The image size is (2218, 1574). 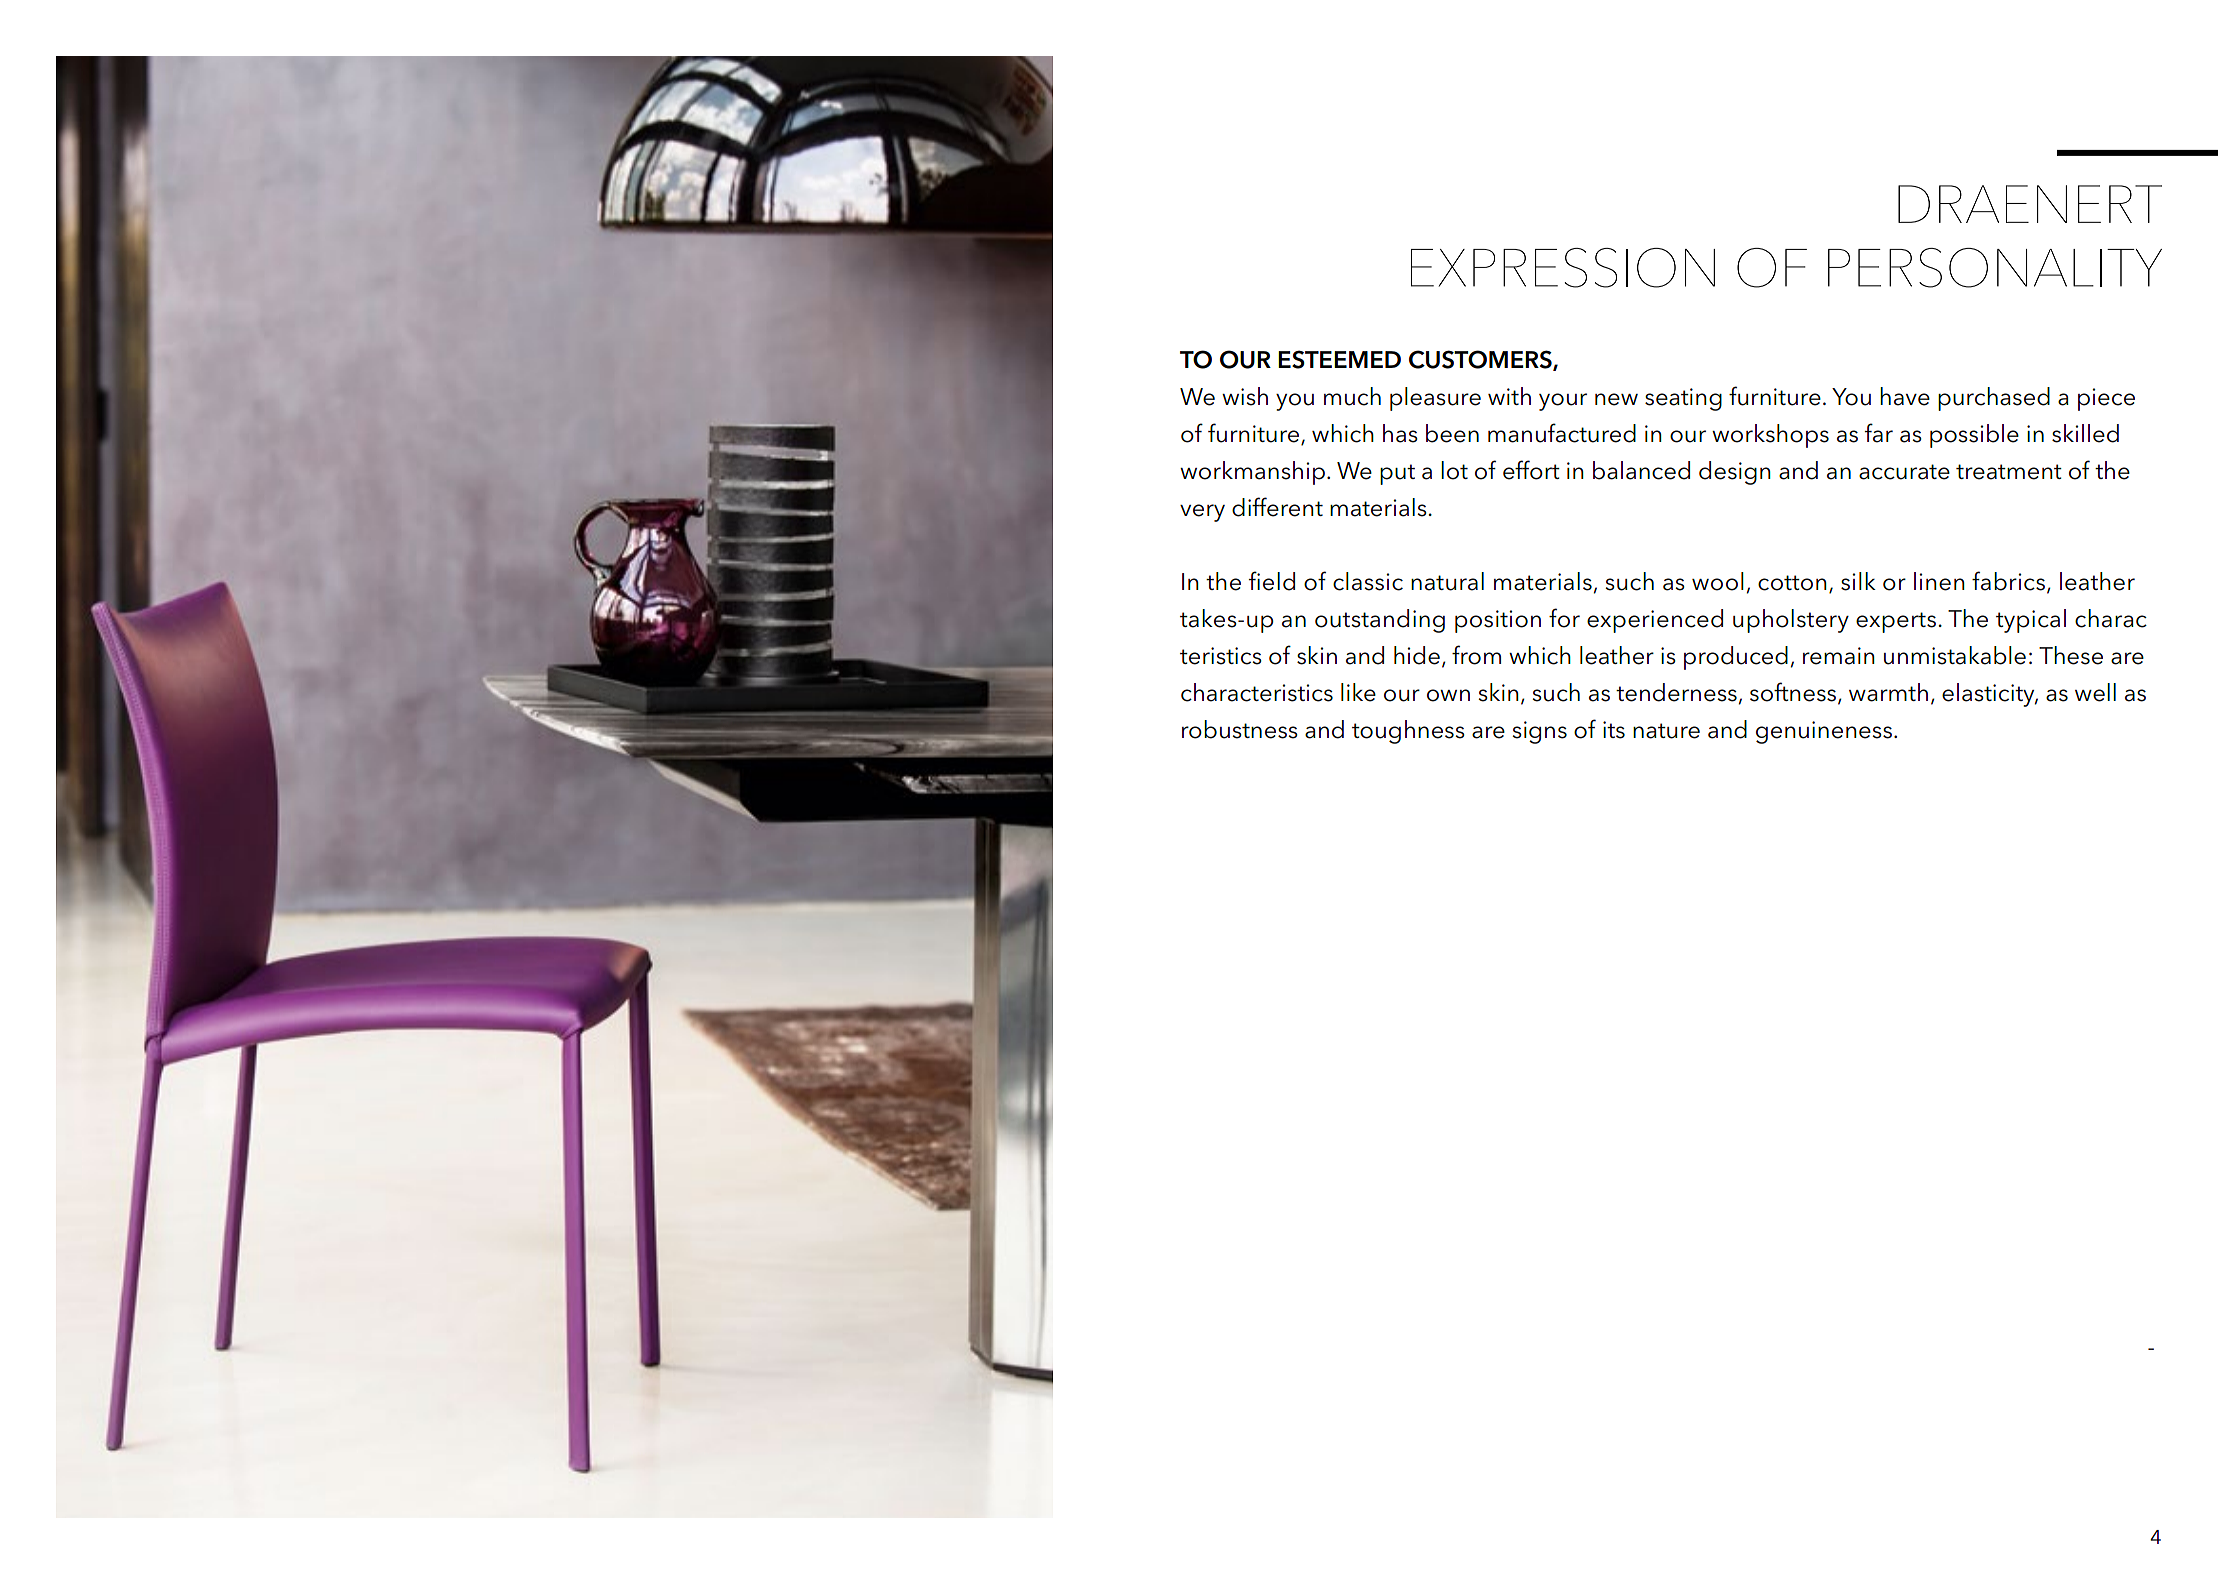 What do you see at coordinates (2008, 581) in the screenshot?
I see `fabrics` at bounding box center [2008, 581].
